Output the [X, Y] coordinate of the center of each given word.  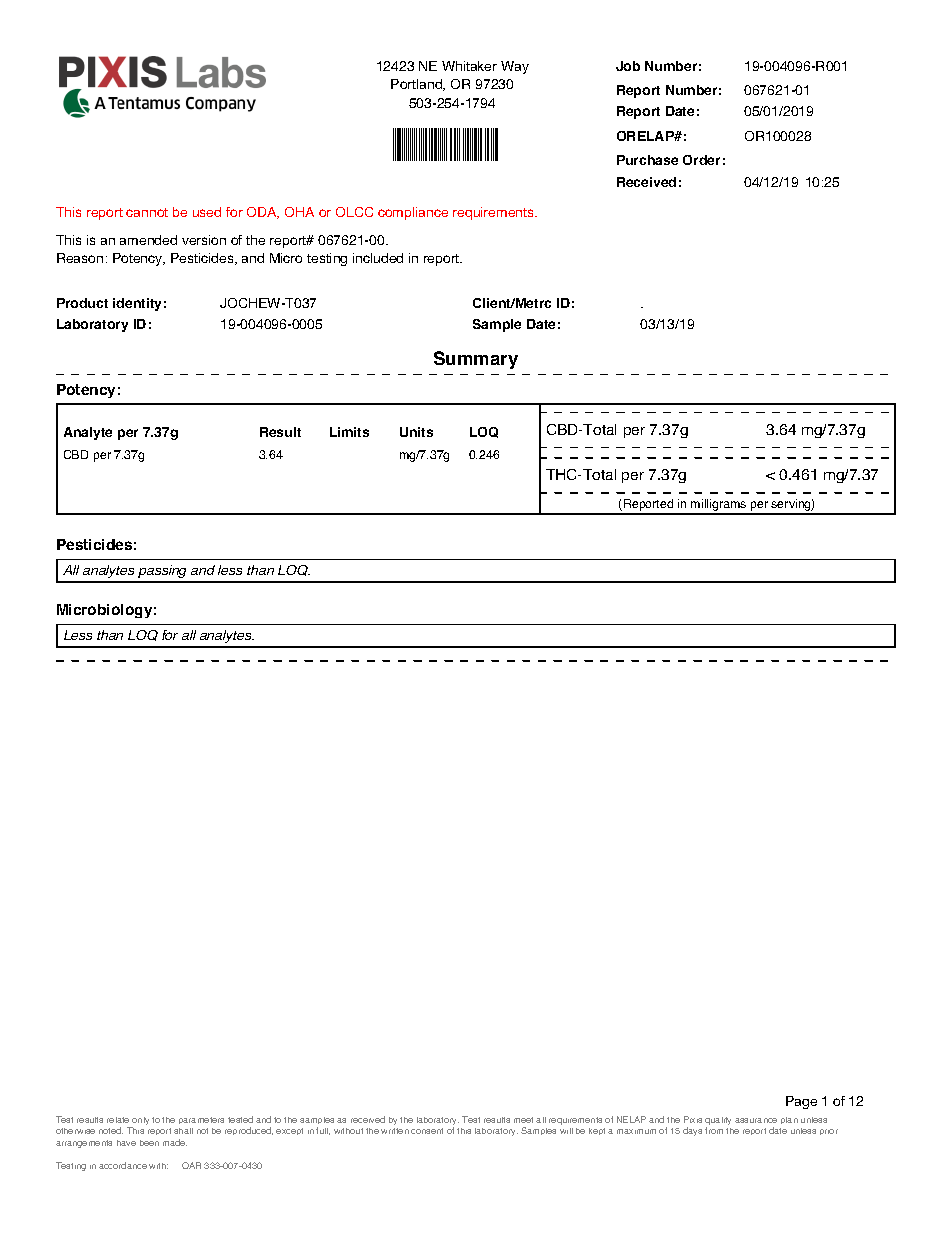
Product [82, 303]
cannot [147, 212]
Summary [476, 360]
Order [701, 160]
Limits [349, 432]
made [175, 1142]
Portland [418, 85]
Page [801, 1102]
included [378, 258]
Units [416, 432]
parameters [201, 1120]
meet [523, 1120]
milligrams [719, 506]
